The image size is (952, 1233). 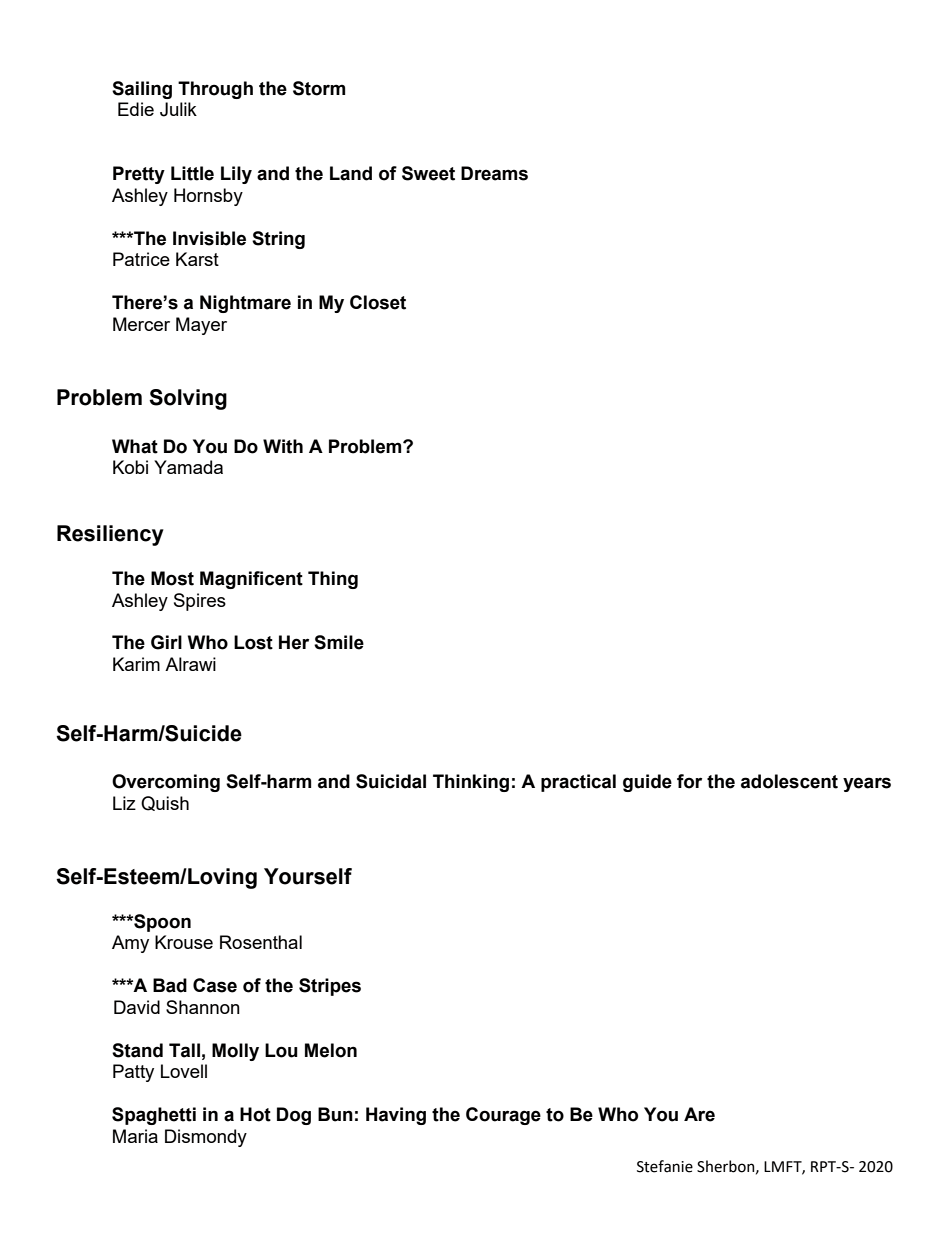 I want to click on Dreams, so click(x=494, y=173).
